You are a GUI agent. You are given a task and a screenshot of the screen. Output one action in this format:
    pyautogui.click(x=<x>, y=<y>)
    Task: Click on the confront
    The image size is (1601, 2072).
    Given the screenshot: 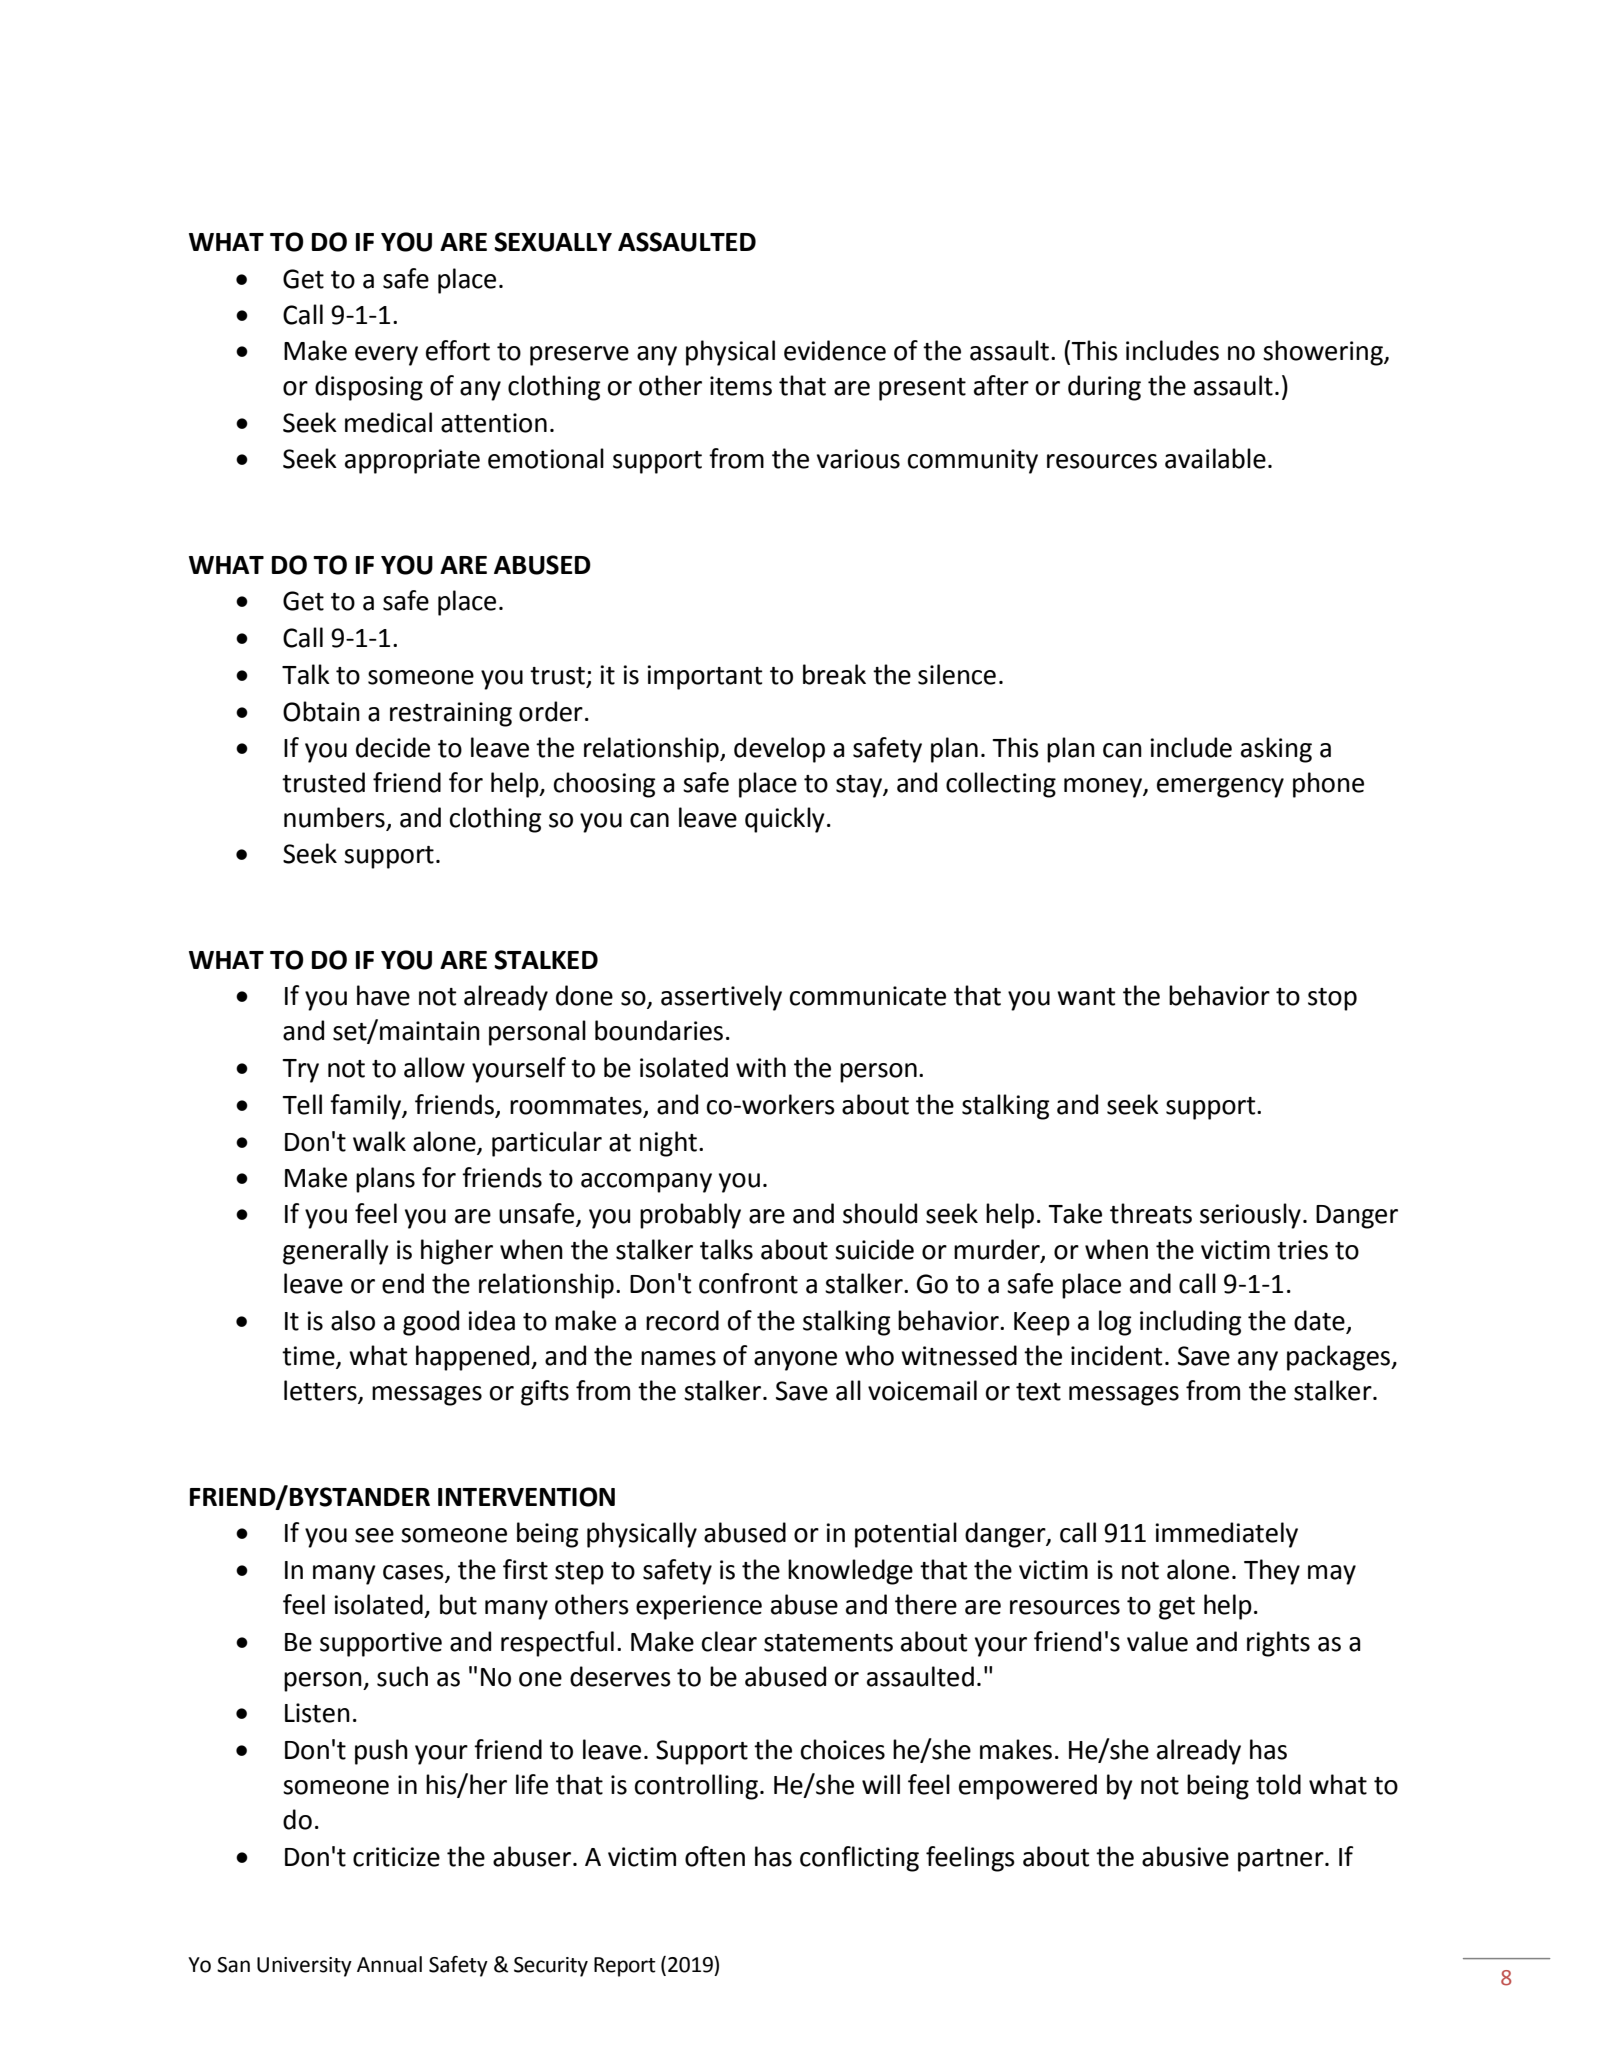 What is the action you would take?
    pyautogui.click(x=748, y=1283)
